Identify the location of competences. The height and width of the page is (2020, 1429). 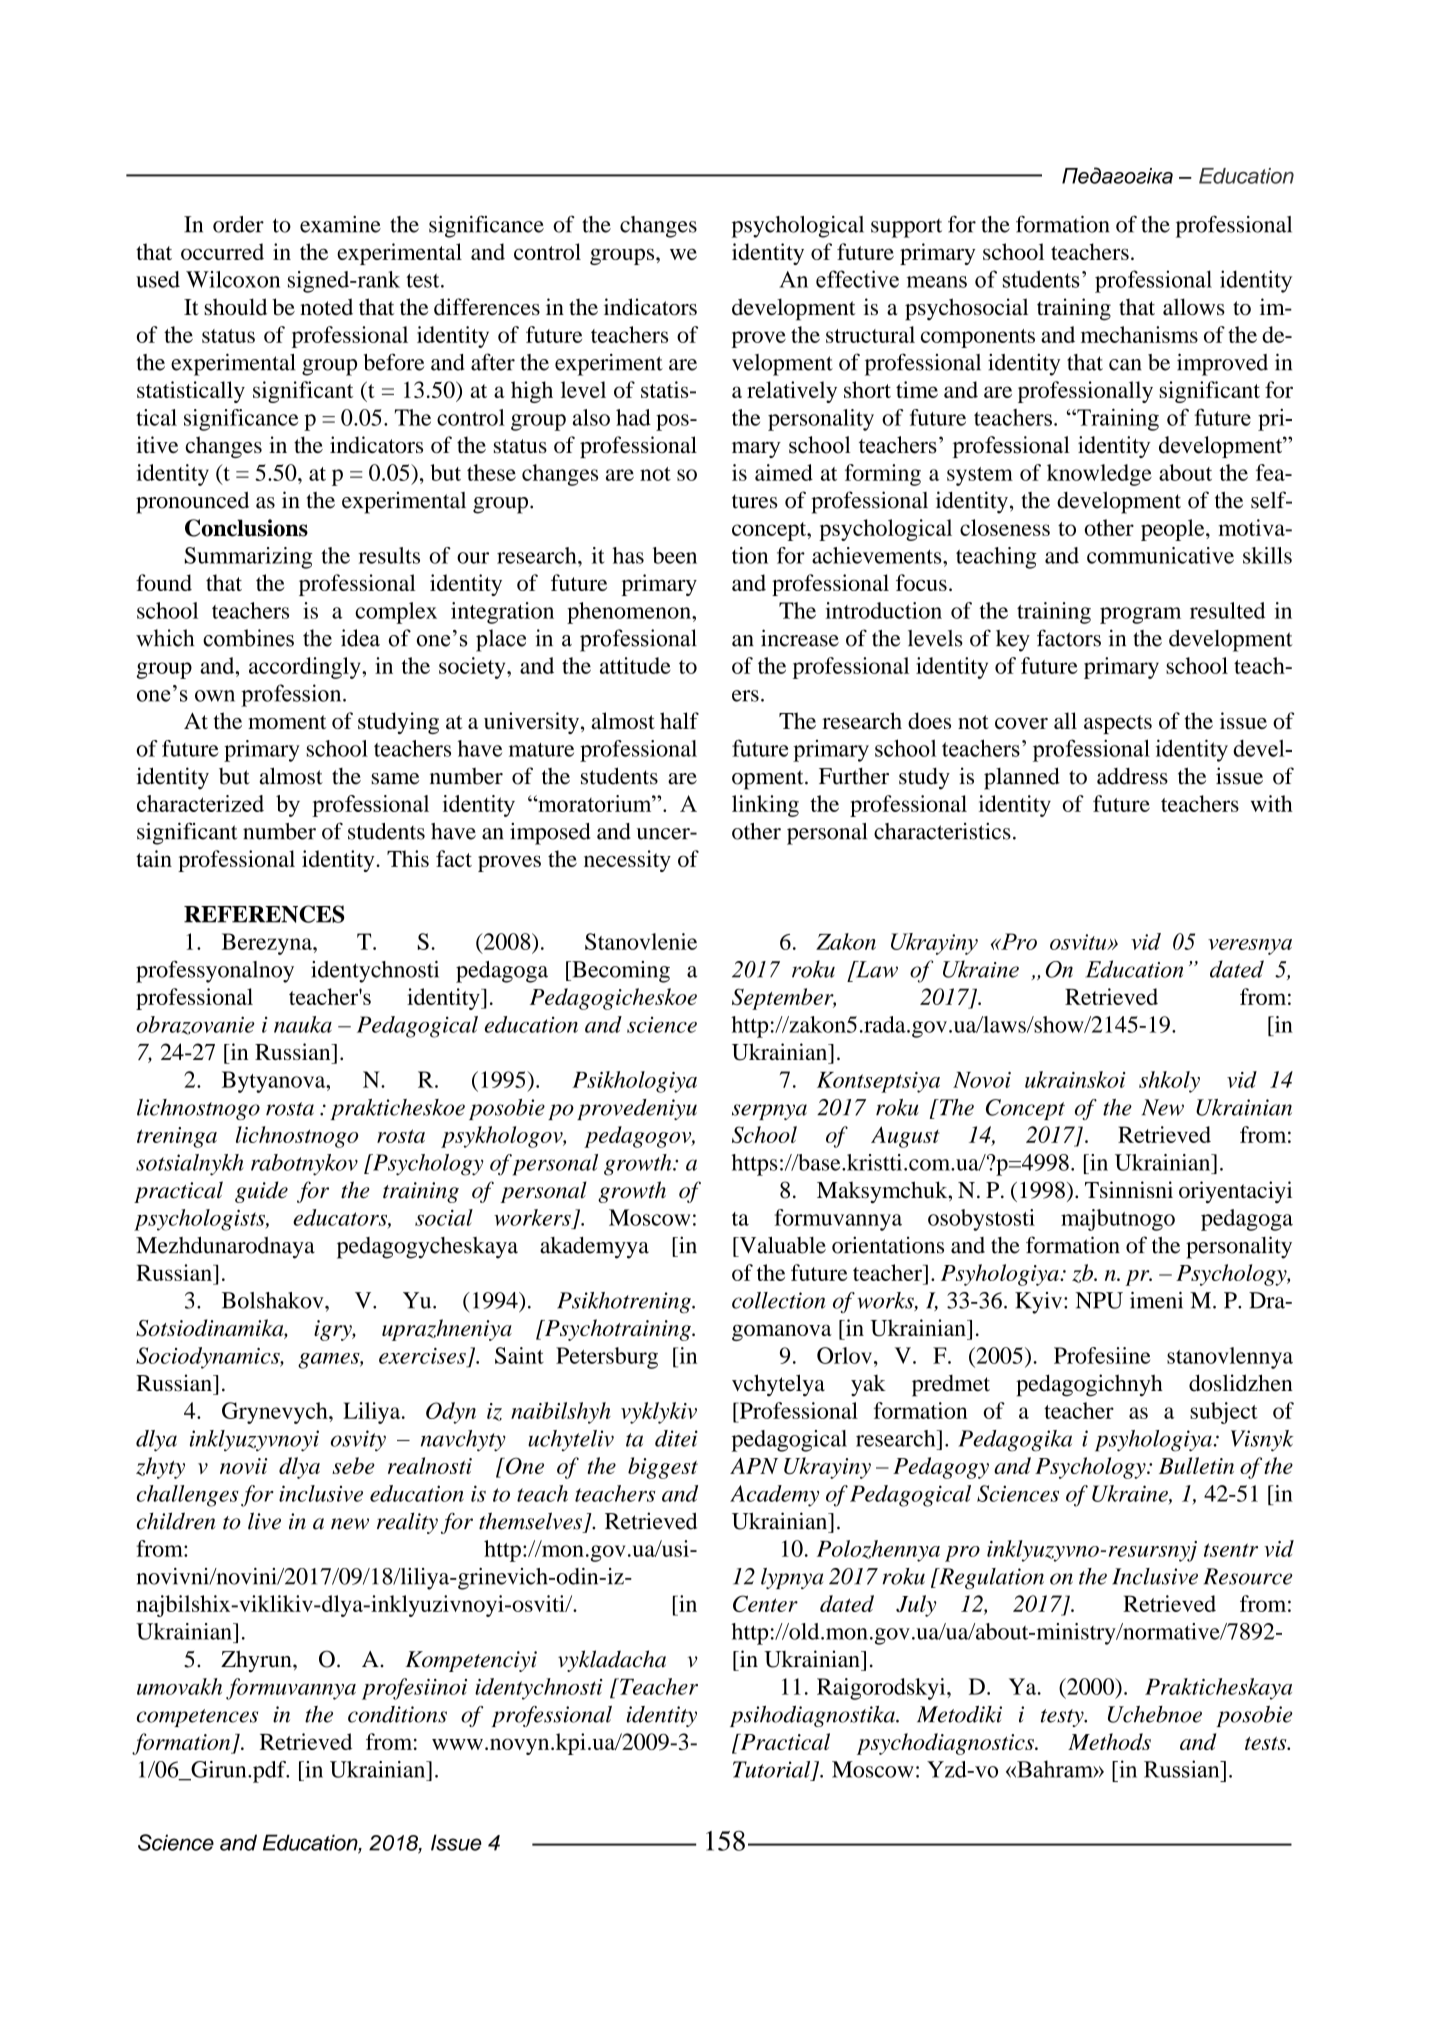
(197, 1718).
